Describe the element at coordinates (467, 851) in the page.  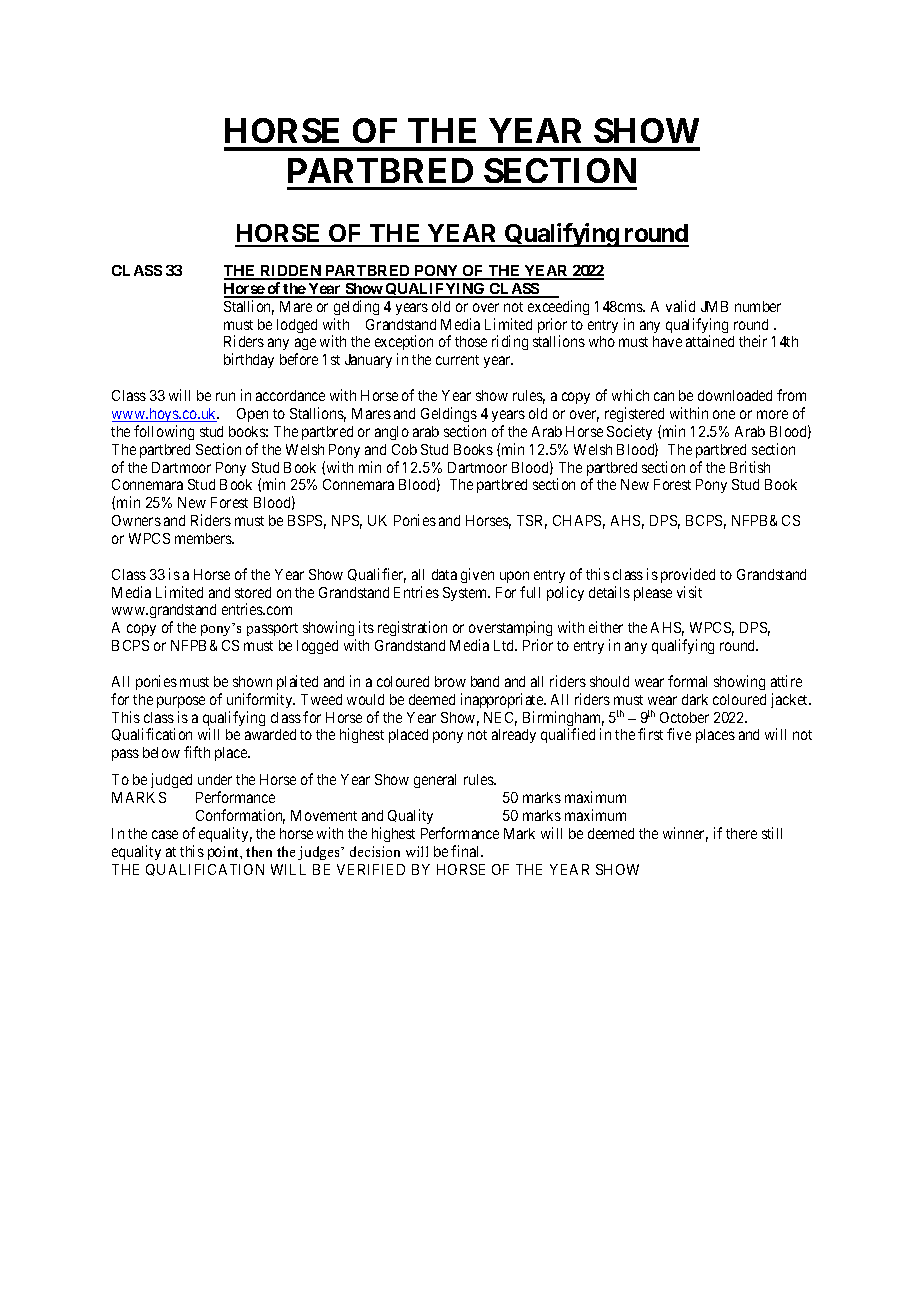
I see `final` at that location.
